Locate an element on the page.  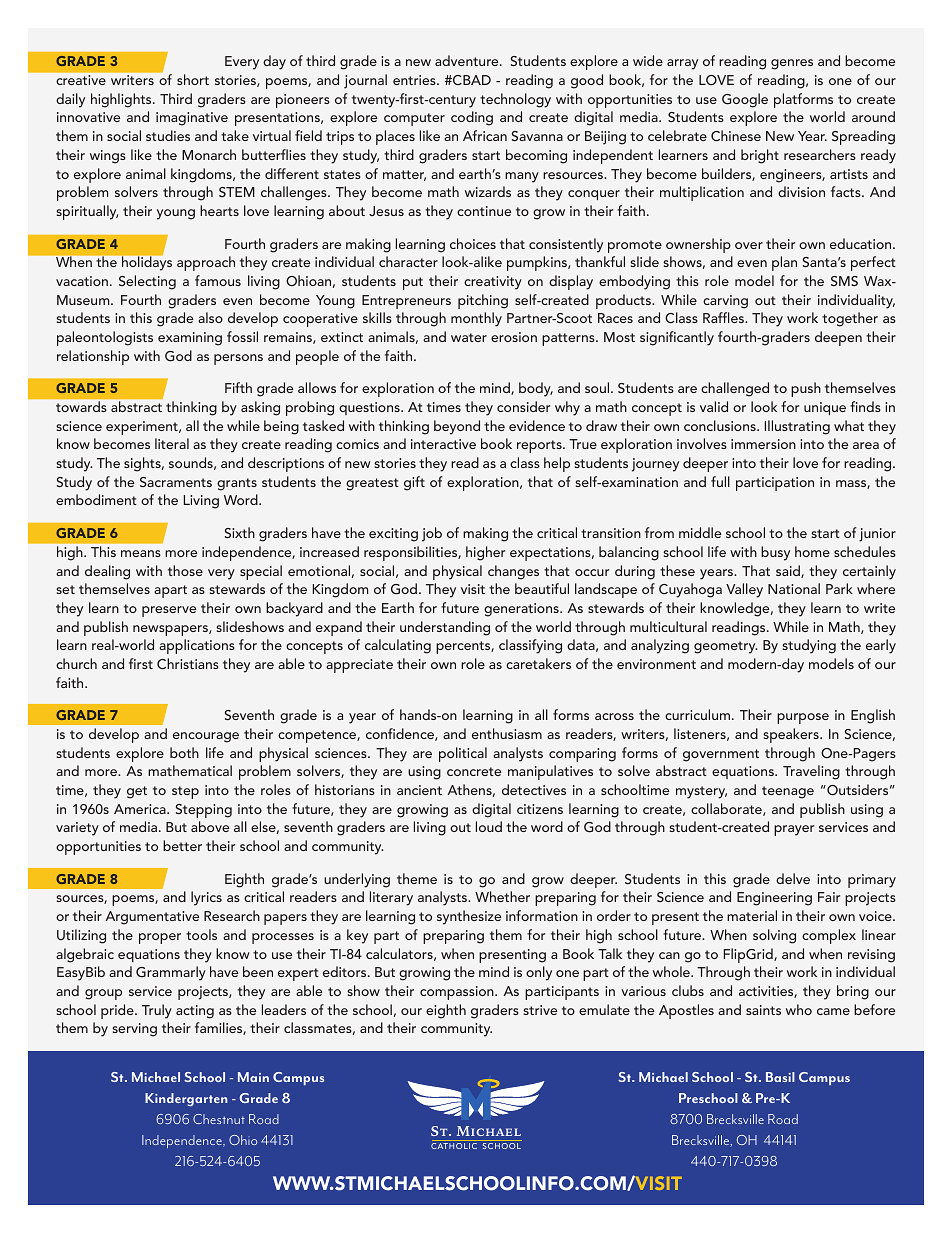
loud is located at coordinates (489, 826).
